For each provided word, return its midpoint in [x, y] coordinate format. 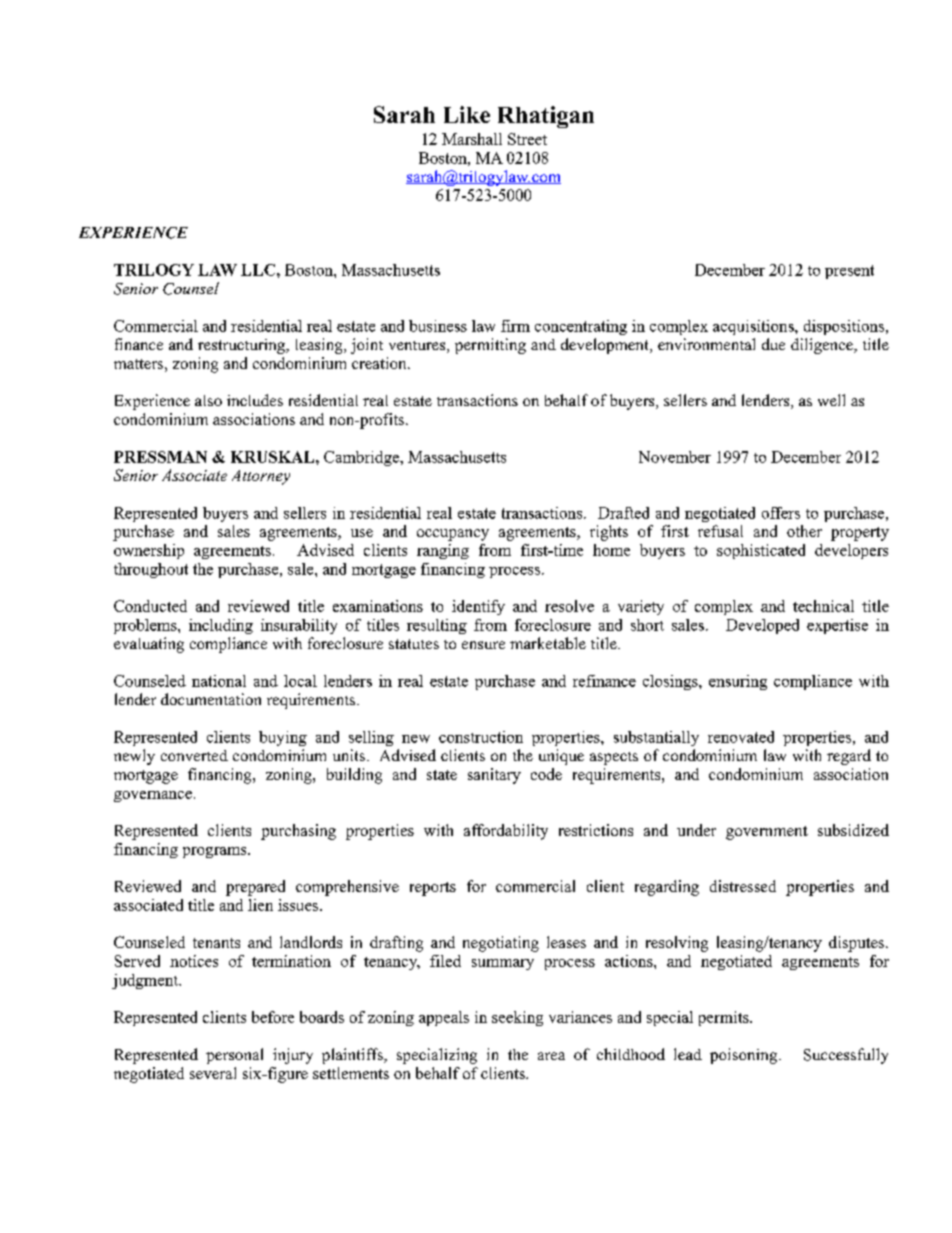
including [221, 626]
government [767, 833]
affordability [506, 832]
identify [478, 607]
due [773, 344]
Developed [762, 626]
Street [527, 139]
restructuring [242, 346]
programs [216, 852]
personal [234, 1056]
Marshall [472, 139]
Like [467, 114]
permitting [490, 346]
